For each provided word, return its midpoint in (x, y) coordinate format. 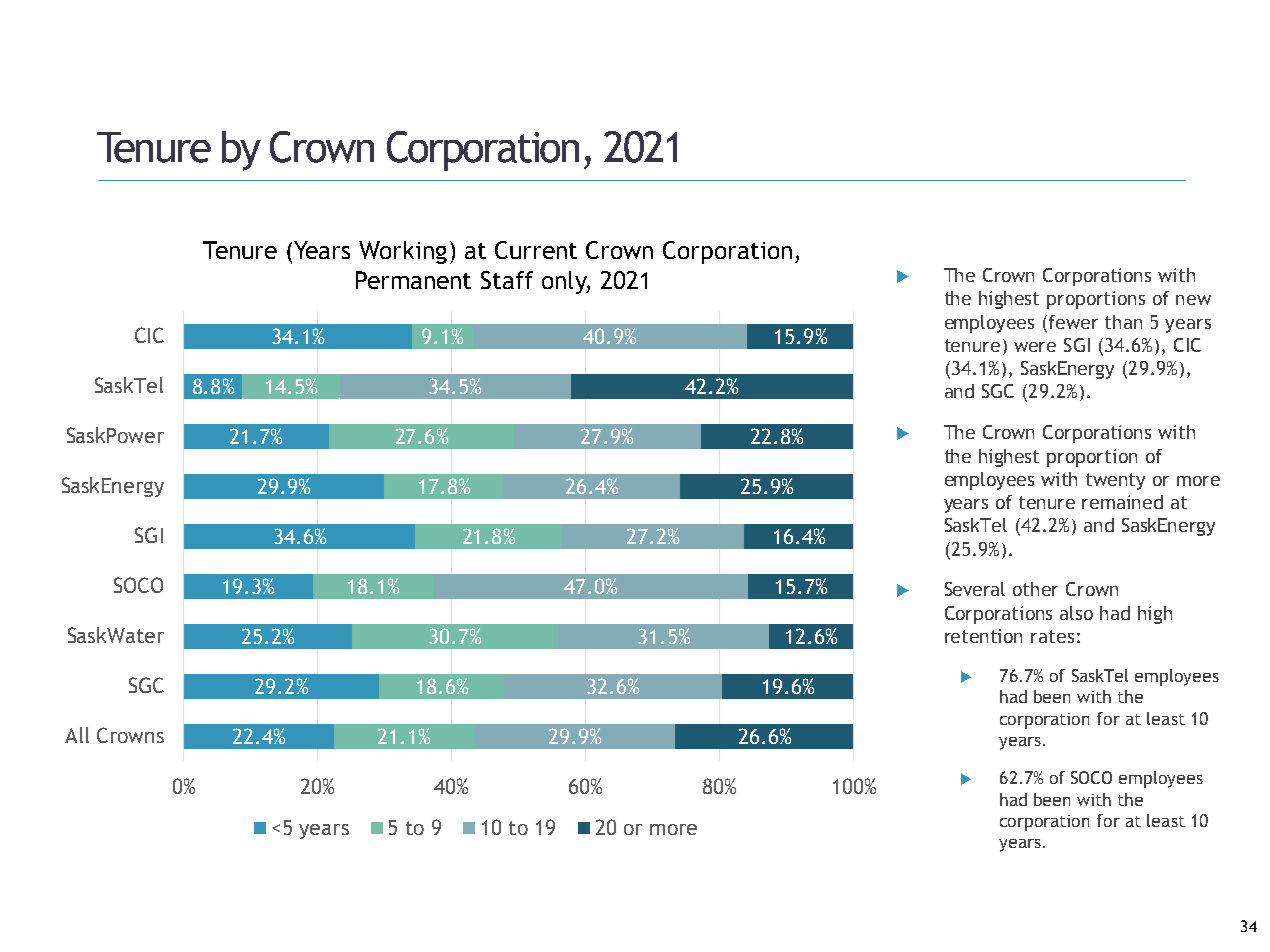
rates (1052, 636)
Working (403, 252)
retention (983, 636)
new (1193, 300)
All (77, 735)
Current (536, 250)
